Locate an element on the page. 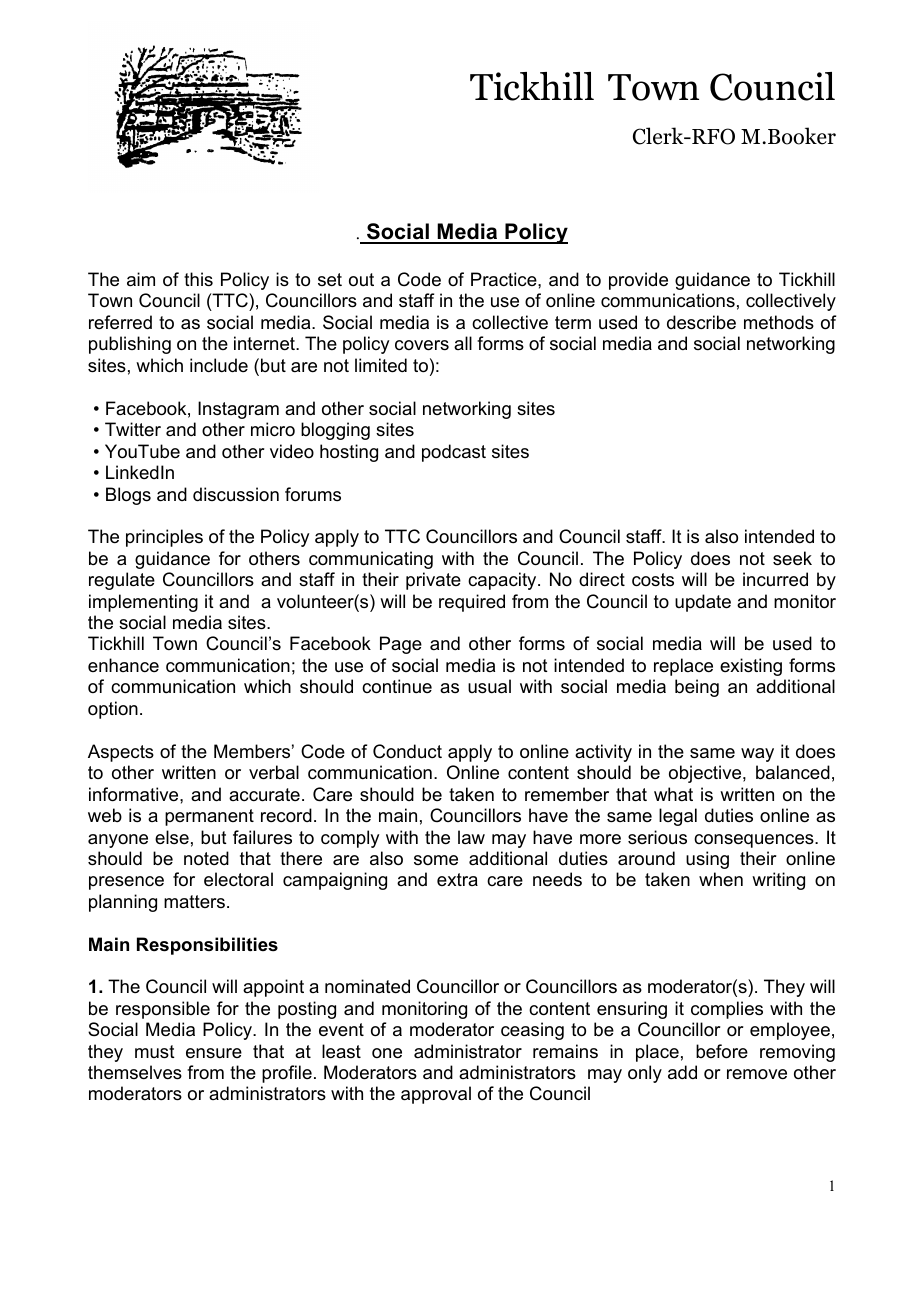  being is located at coordinates (697, 688).
